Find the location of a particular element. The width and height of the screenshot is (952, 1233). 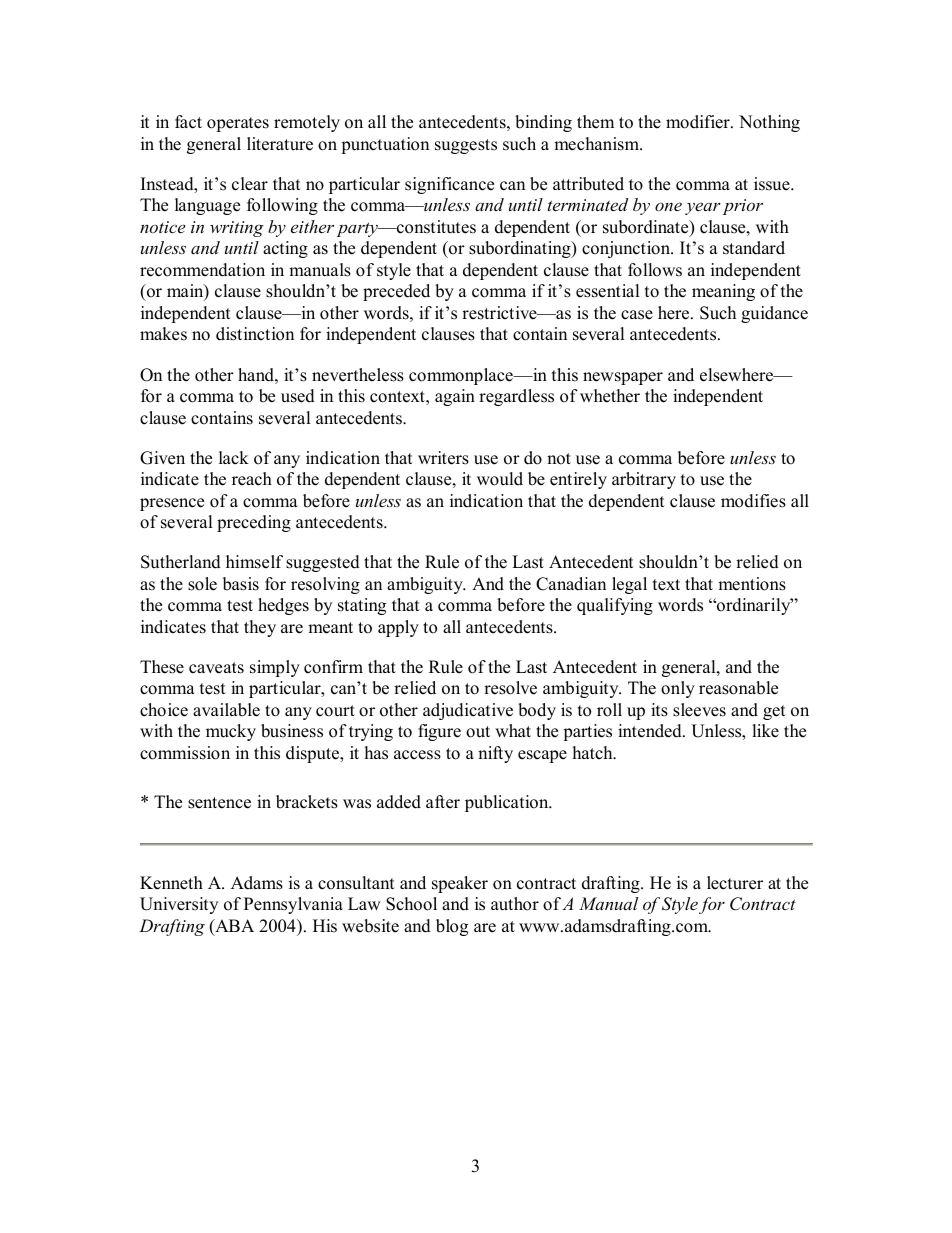

would is located at coordinates (500, 479).
